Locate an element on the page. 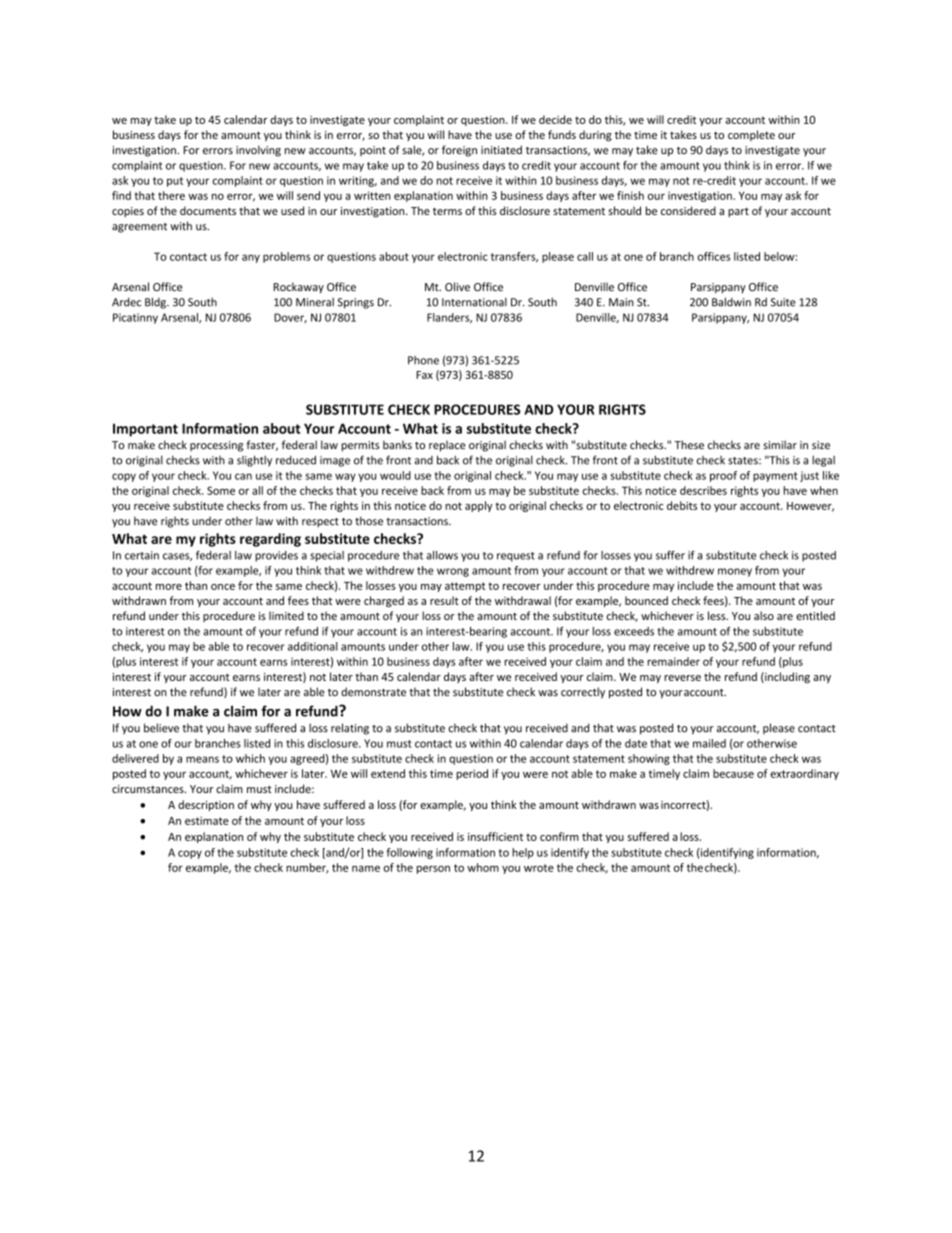  foreign is located at coordinates (459, 151).
